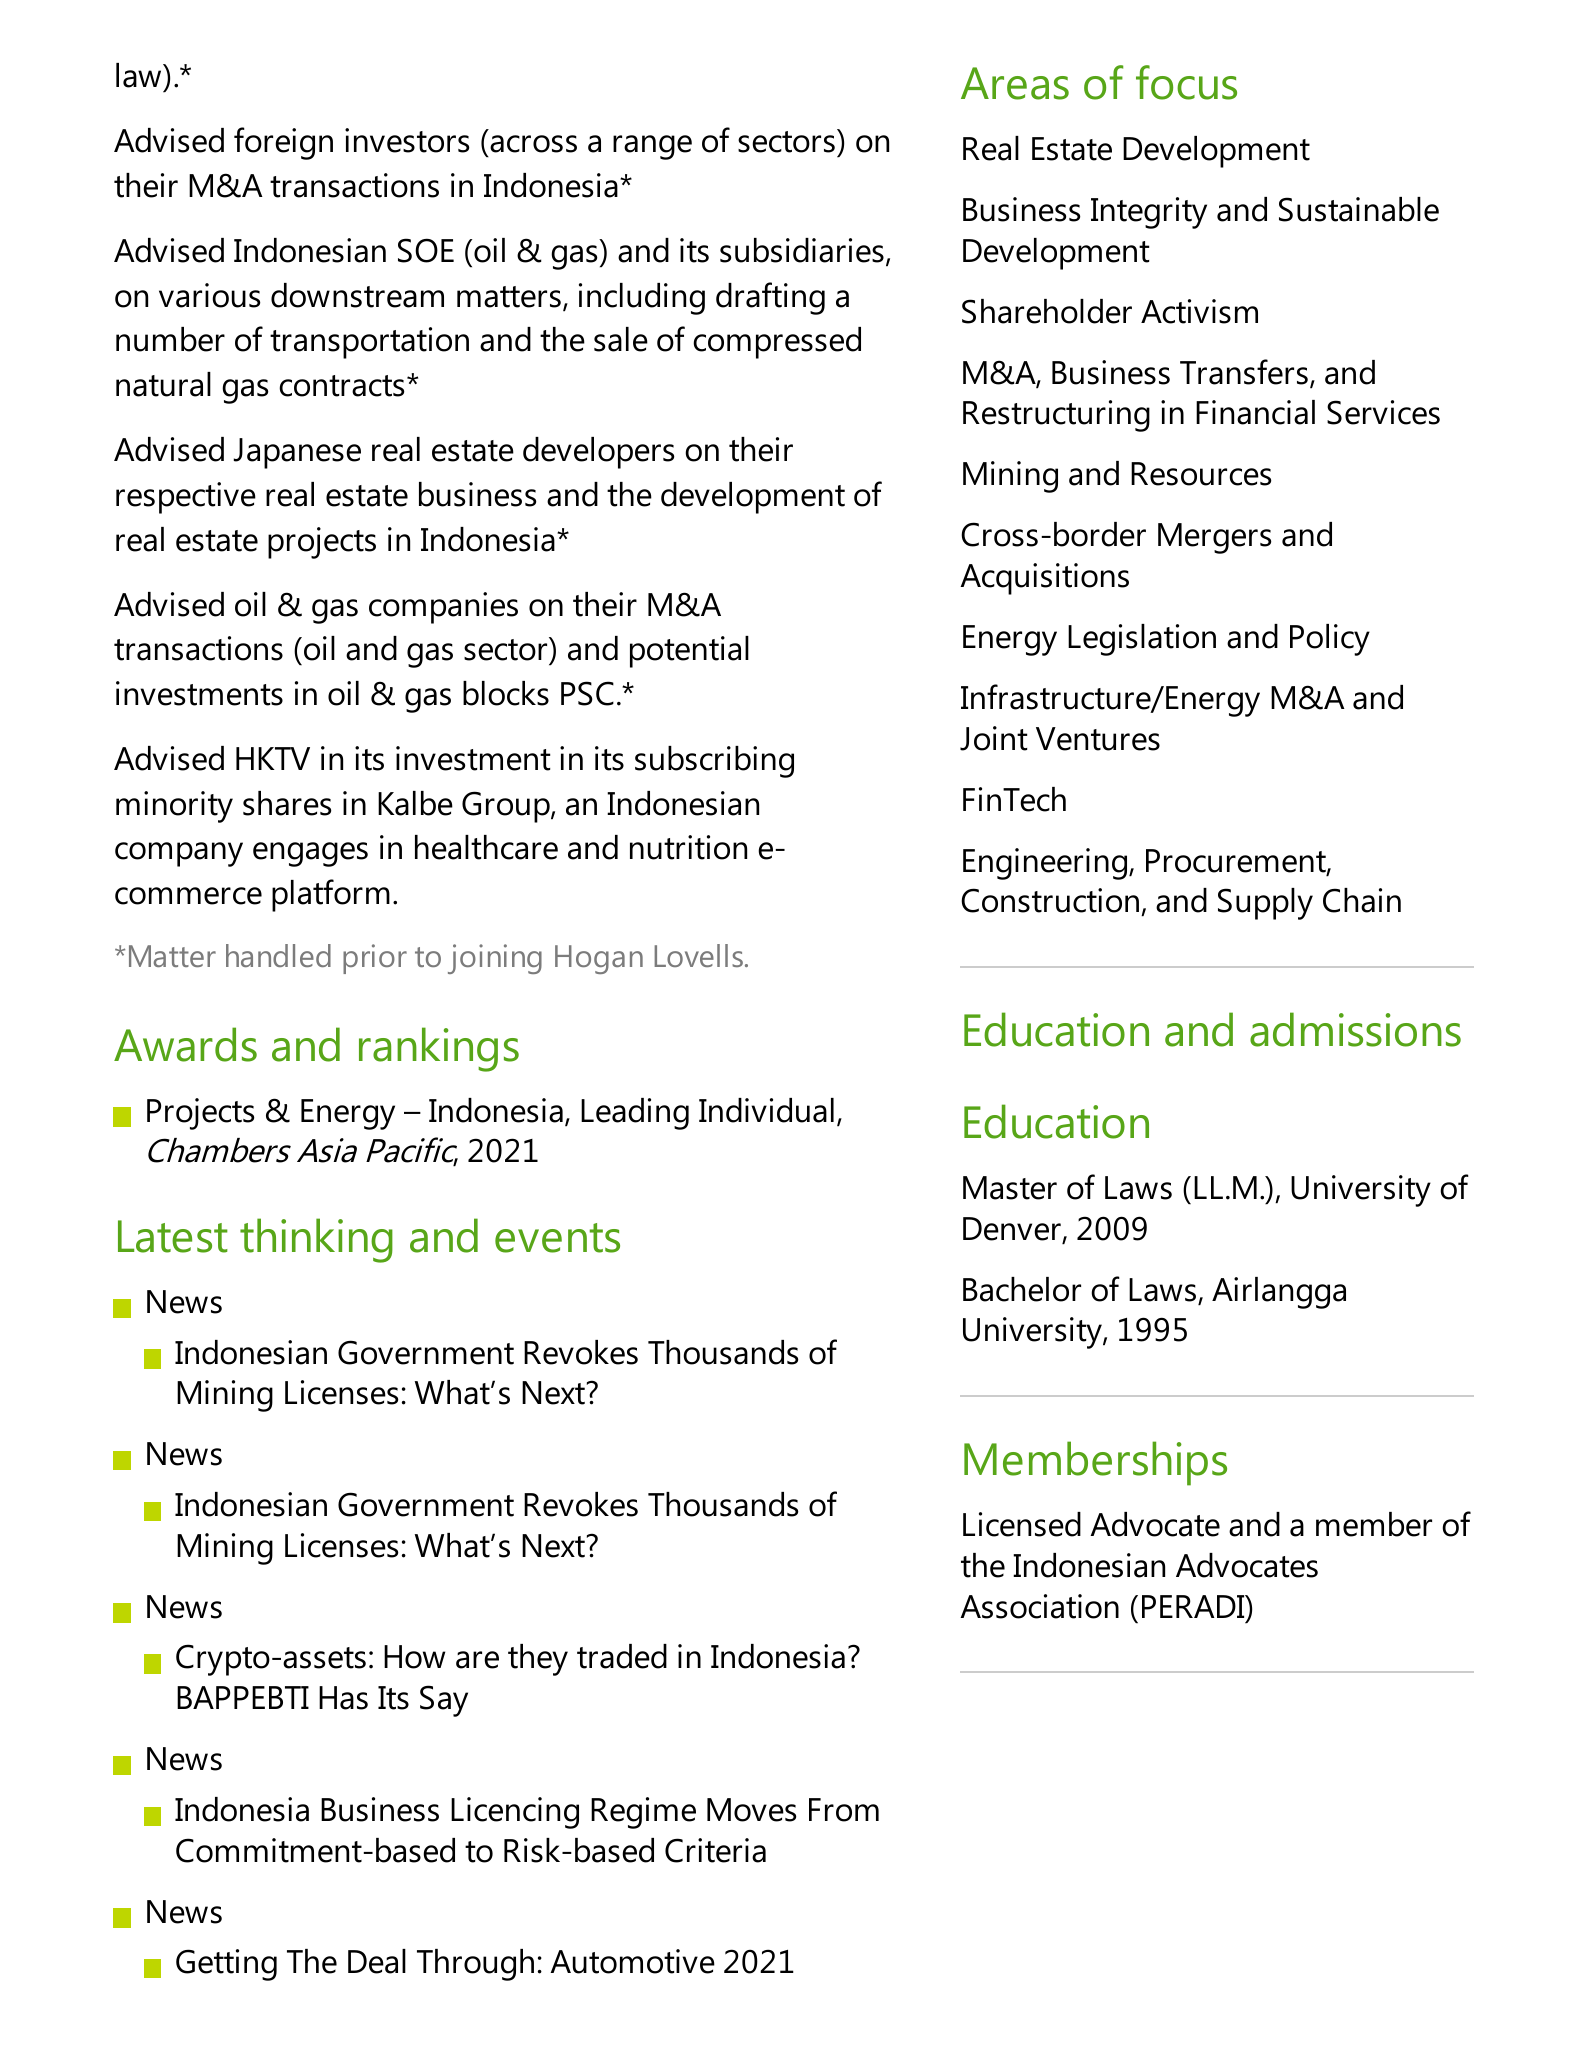  I want to click on Ventures, so click(1098, 739).
